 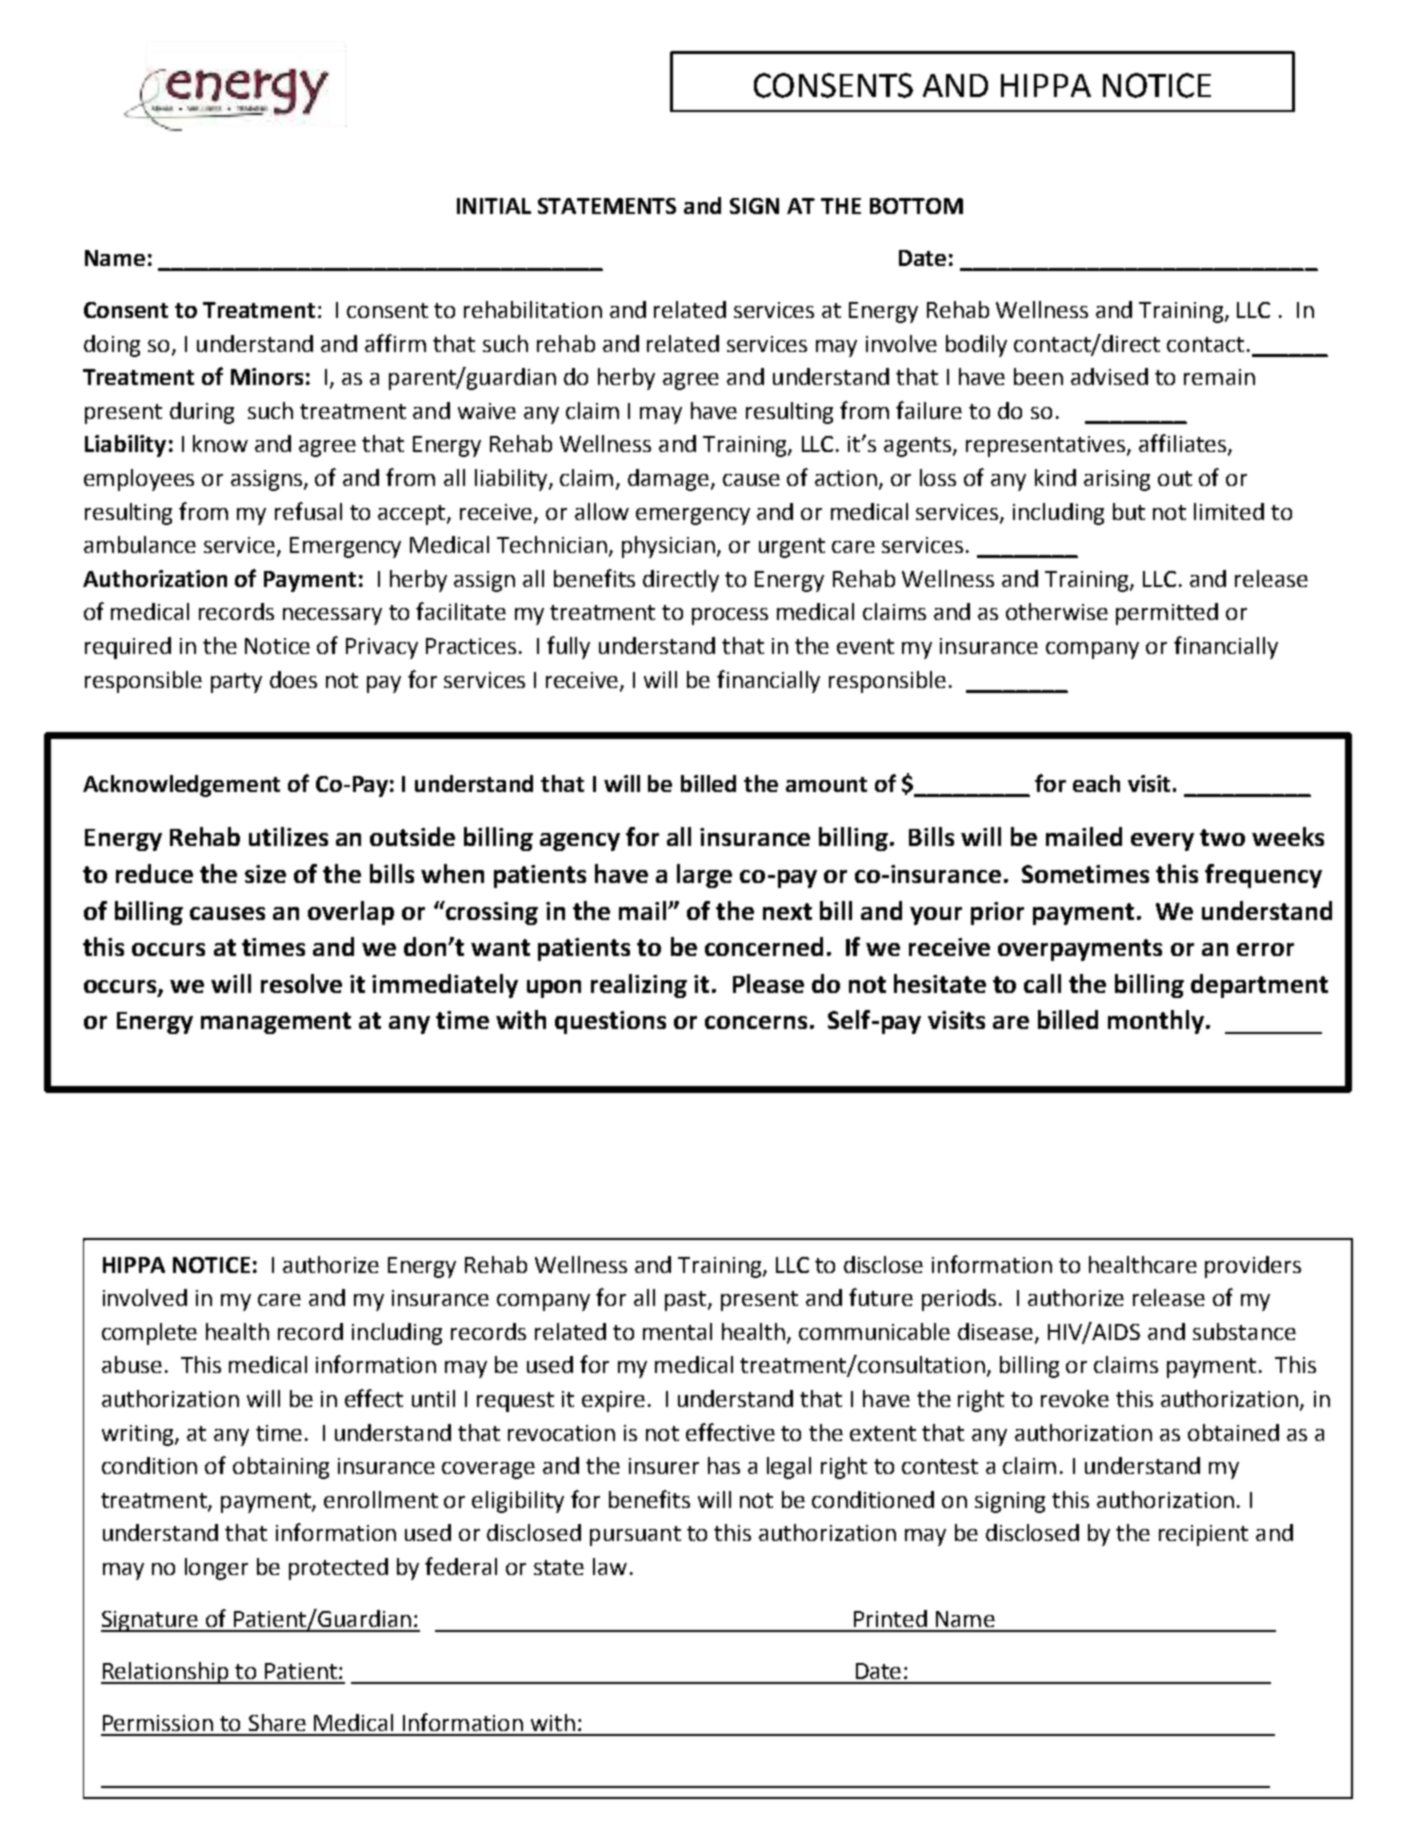 What do you see at coordinates (1167, 614) in the screenshot?
I see `permitted` at bounding box center [1167, 614].
